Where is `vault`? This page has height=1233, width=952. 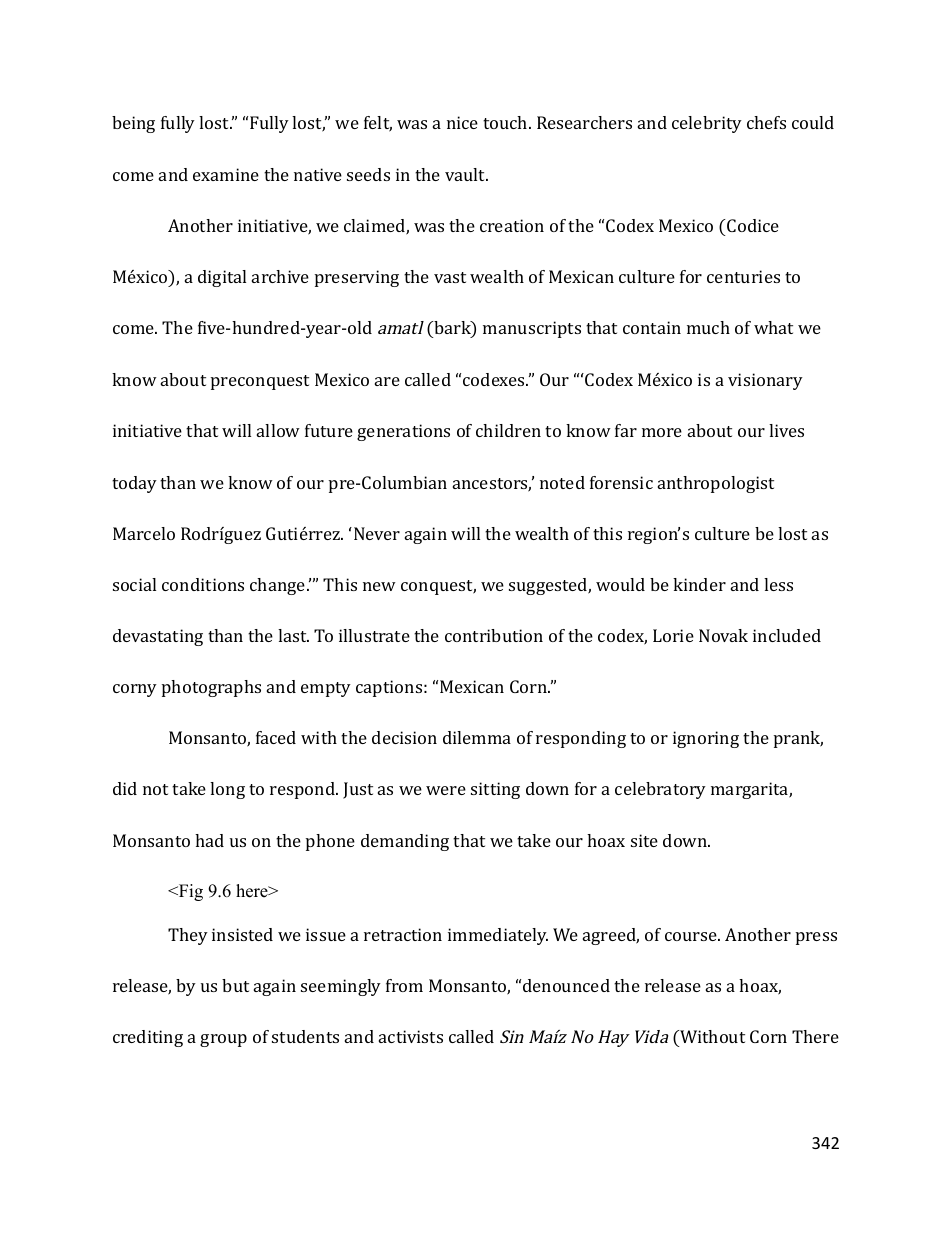
vault is located at coordinates (466, 174).
